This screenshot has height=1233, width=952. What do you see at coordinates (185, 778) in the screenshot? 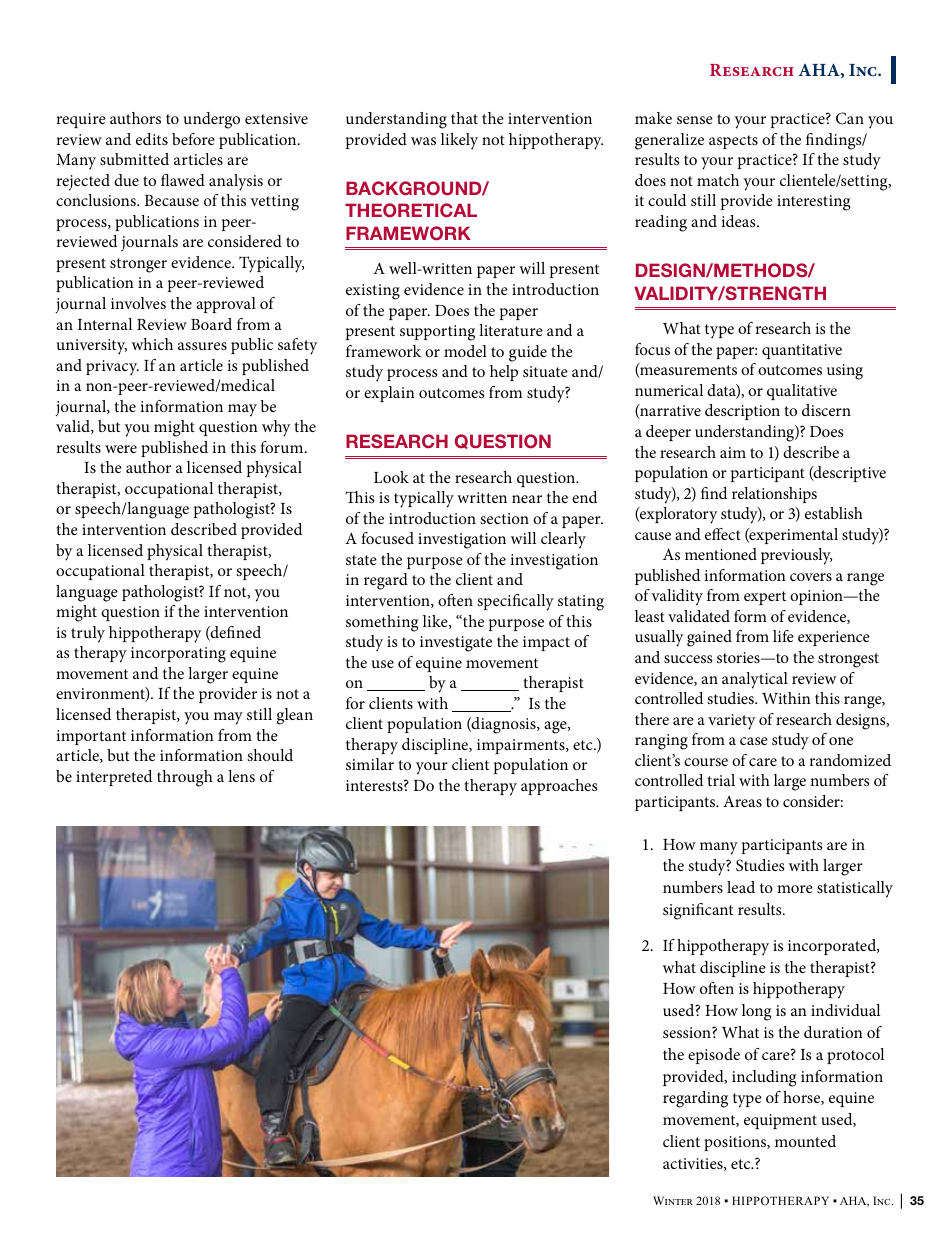
I see `through` at bounding box center [185, 778].
